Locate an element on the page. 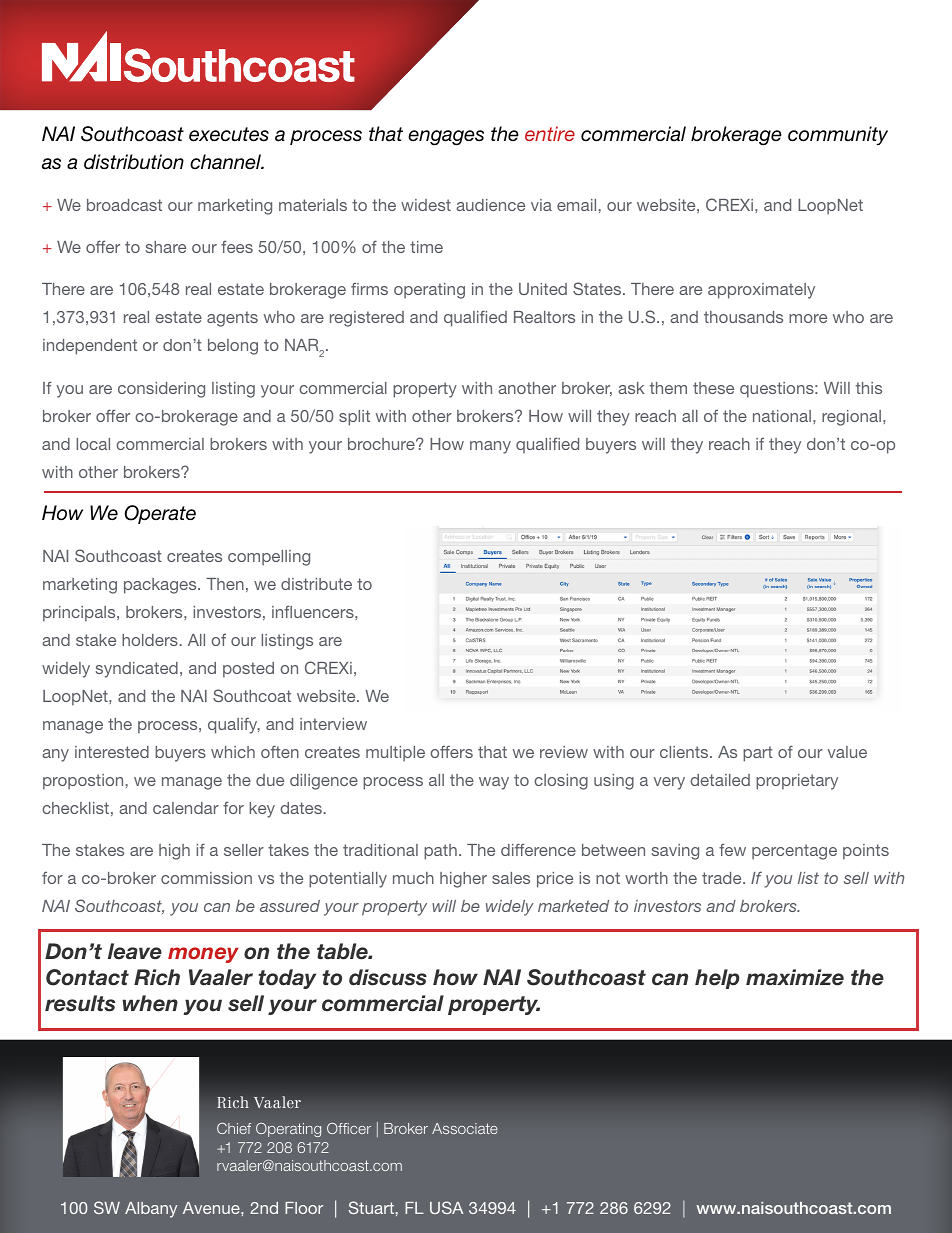 The height and width of the page is (1233, 952). money is located at coordinates (203, 955).
